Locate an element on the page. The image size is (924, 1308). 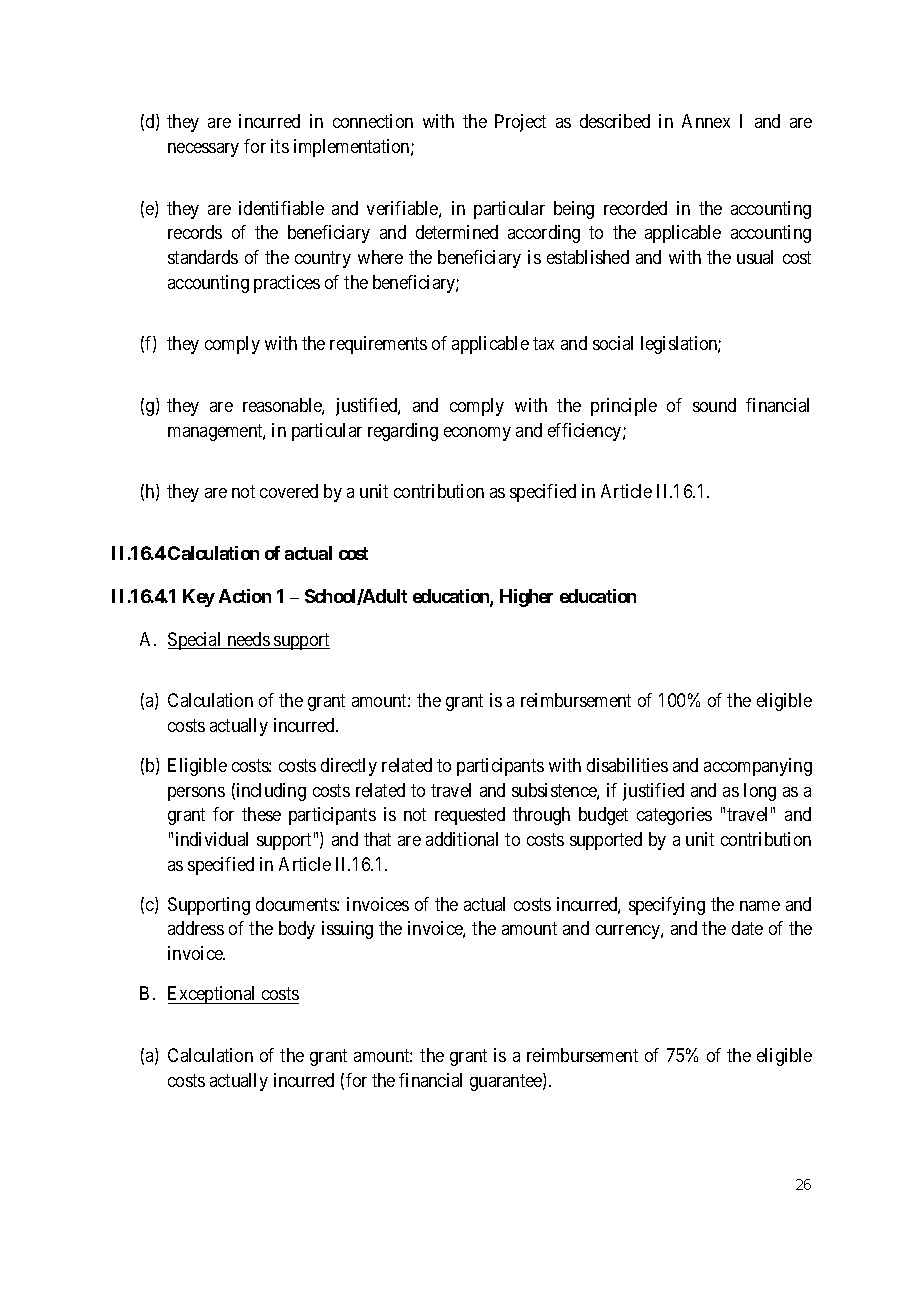
guarantee is located at coordinates (507, 1082).
